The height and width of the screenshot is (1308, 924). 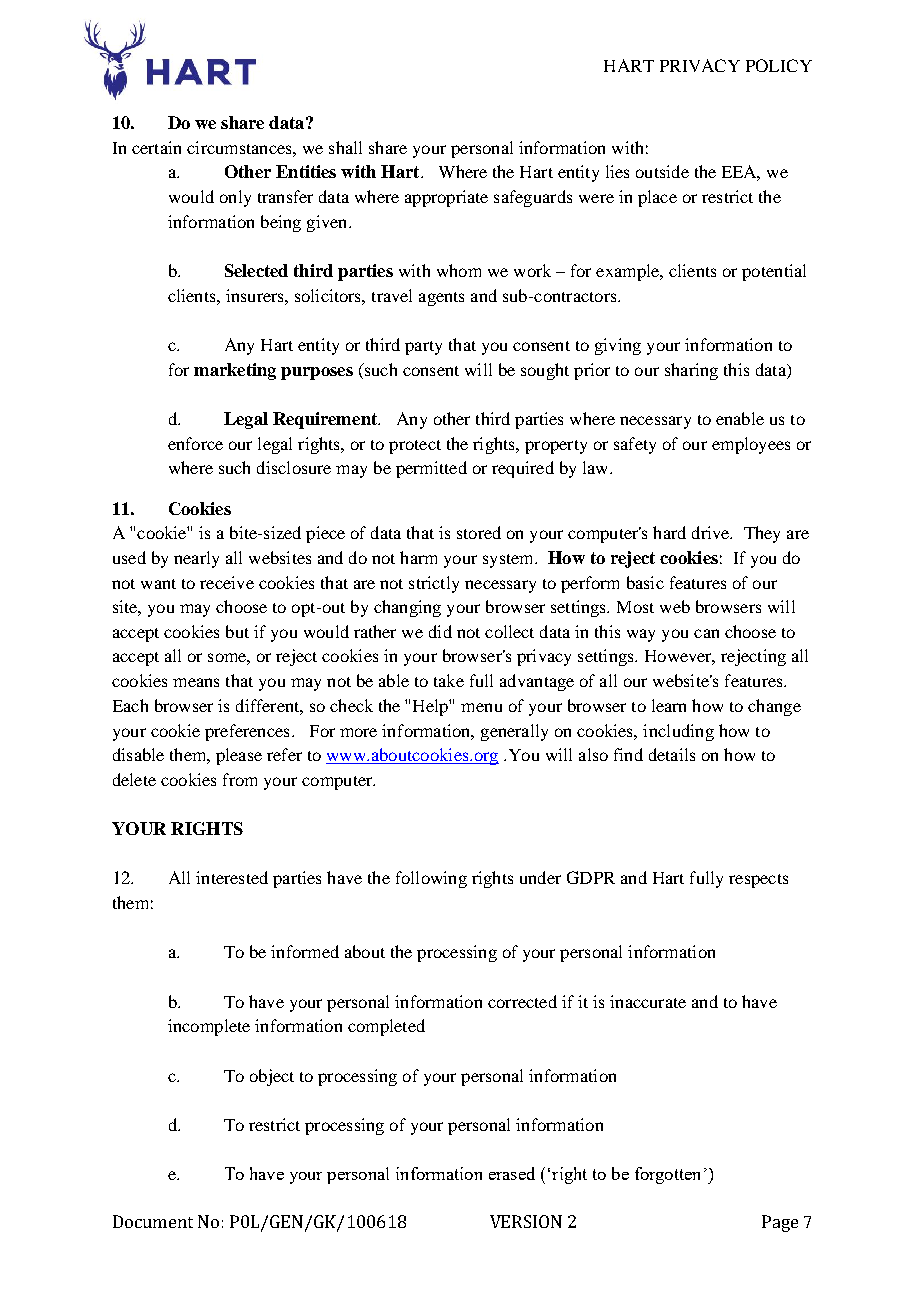 I want to click on Document, so click(x=153, y=1221).
